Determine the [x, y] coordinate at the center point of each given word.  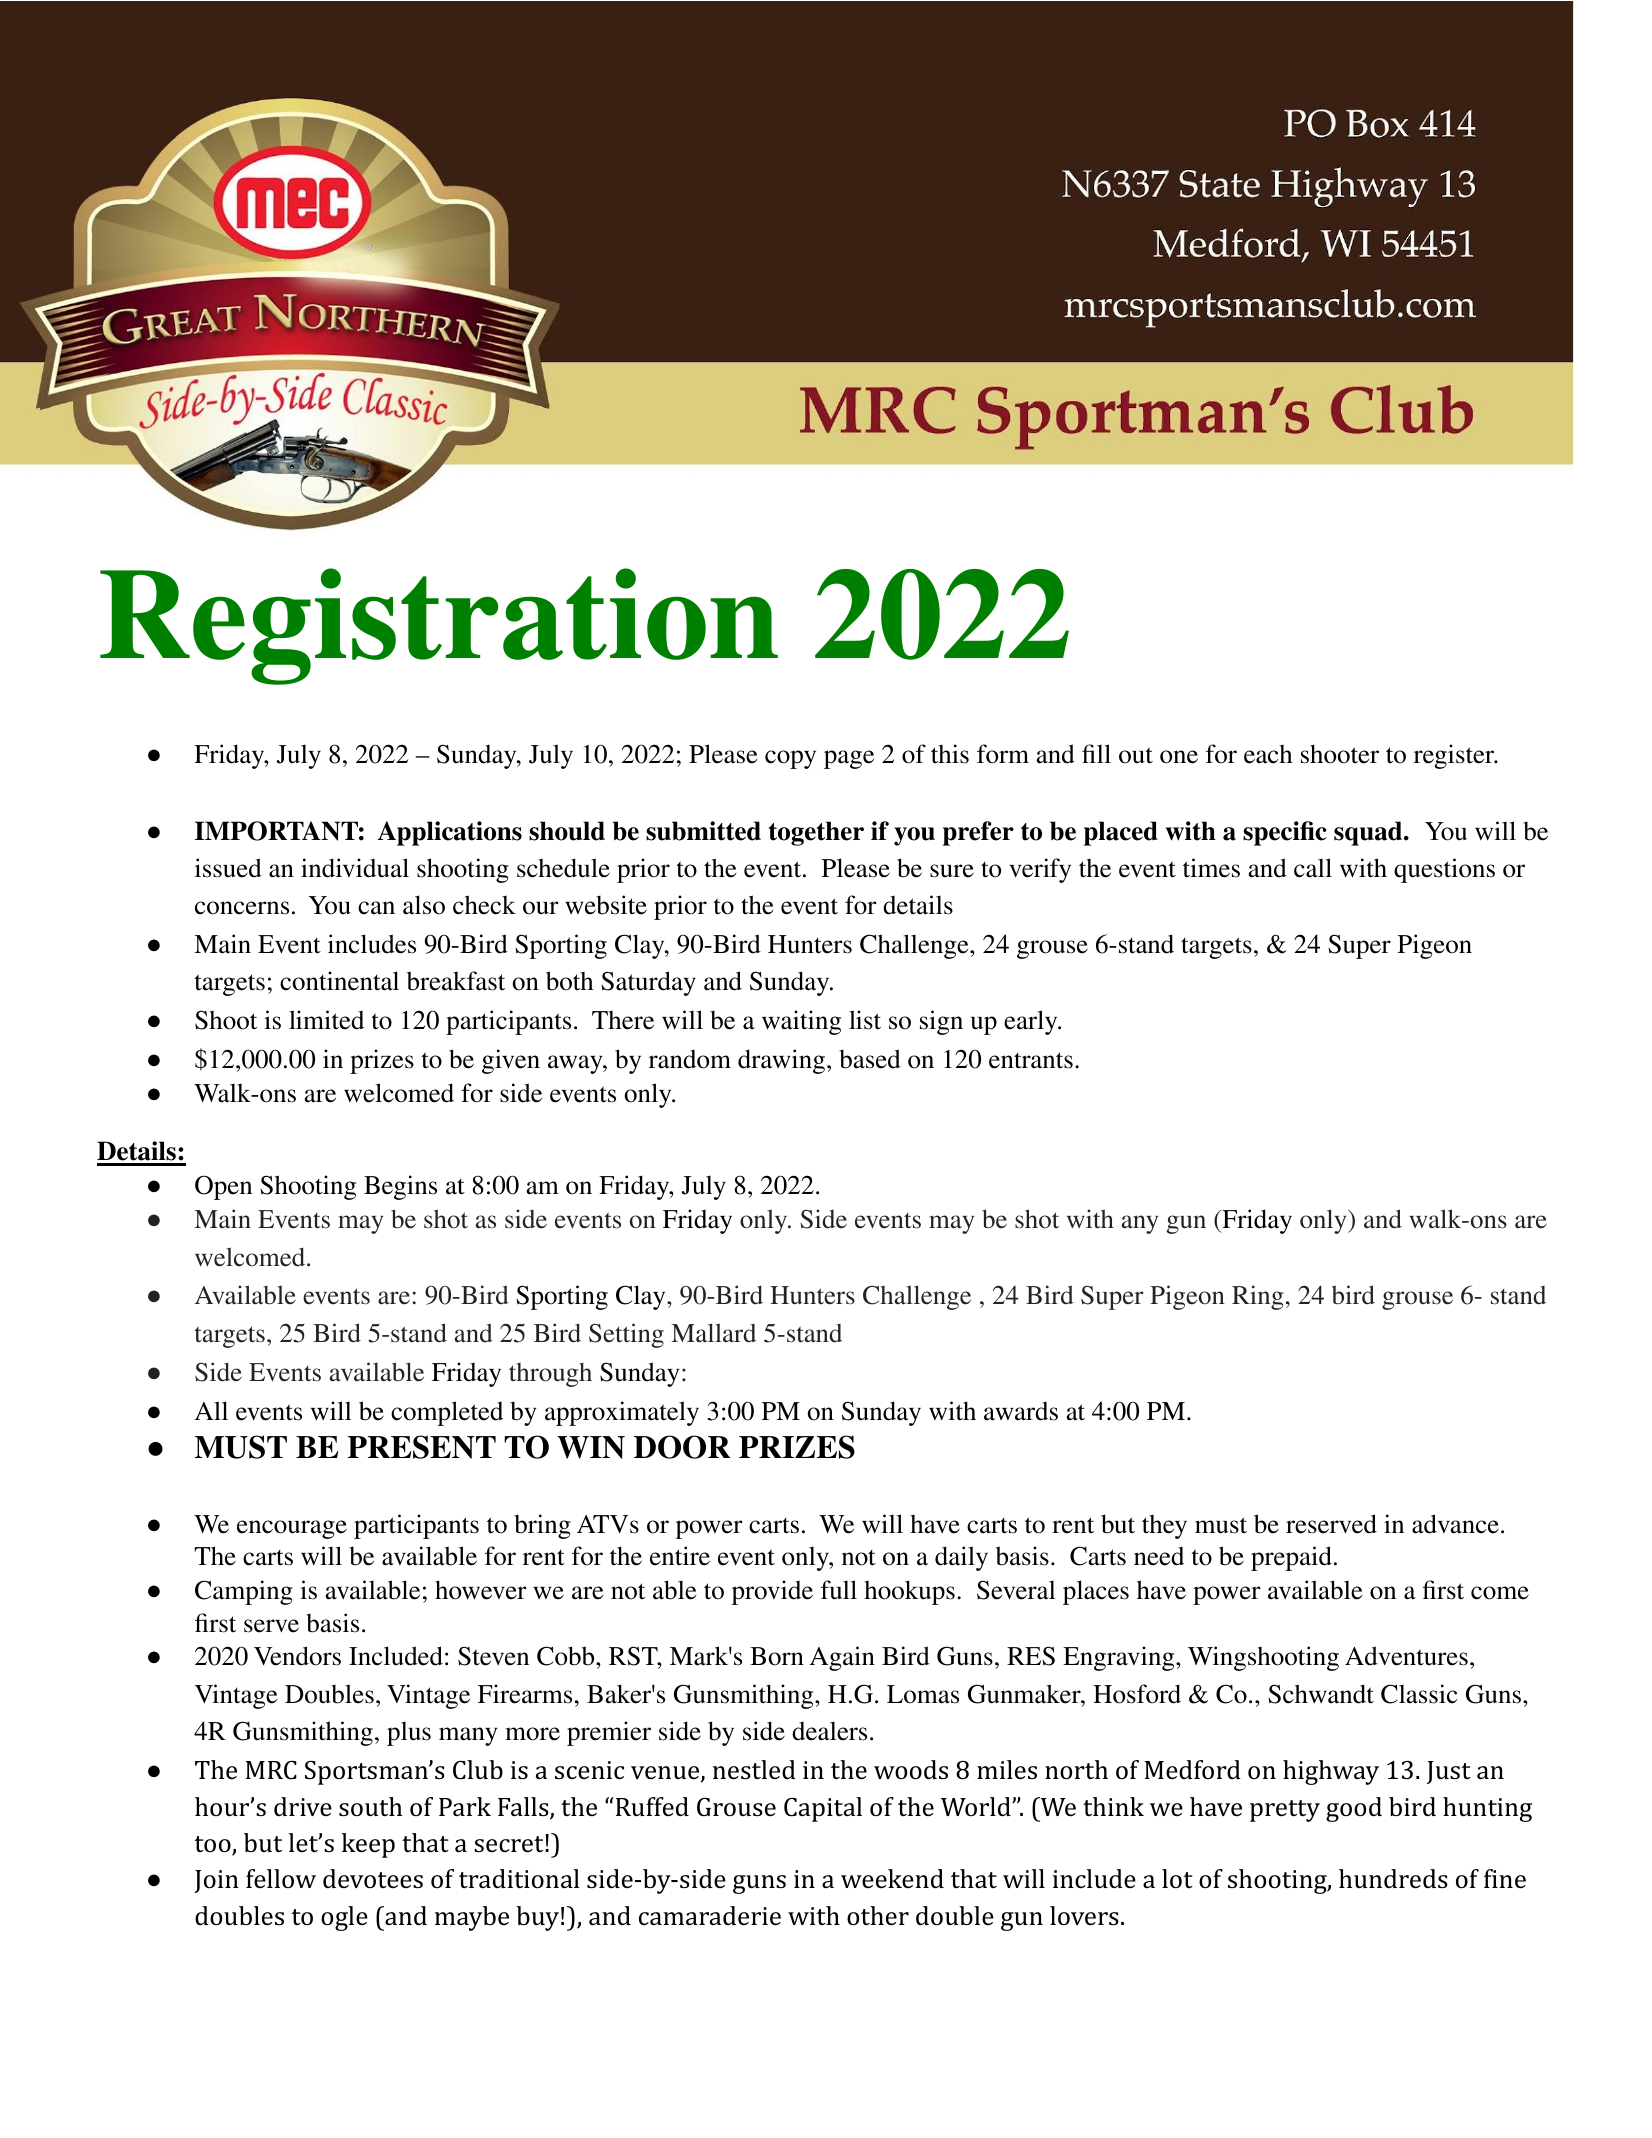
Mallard [713, 1333]
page [849, 759]
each [1268, 754]
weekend [892, 1879]
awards [1021, 1411]
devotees [373, 1878]
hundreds [1393, 1879]
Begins [400, 1187]
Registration [439, 626]
